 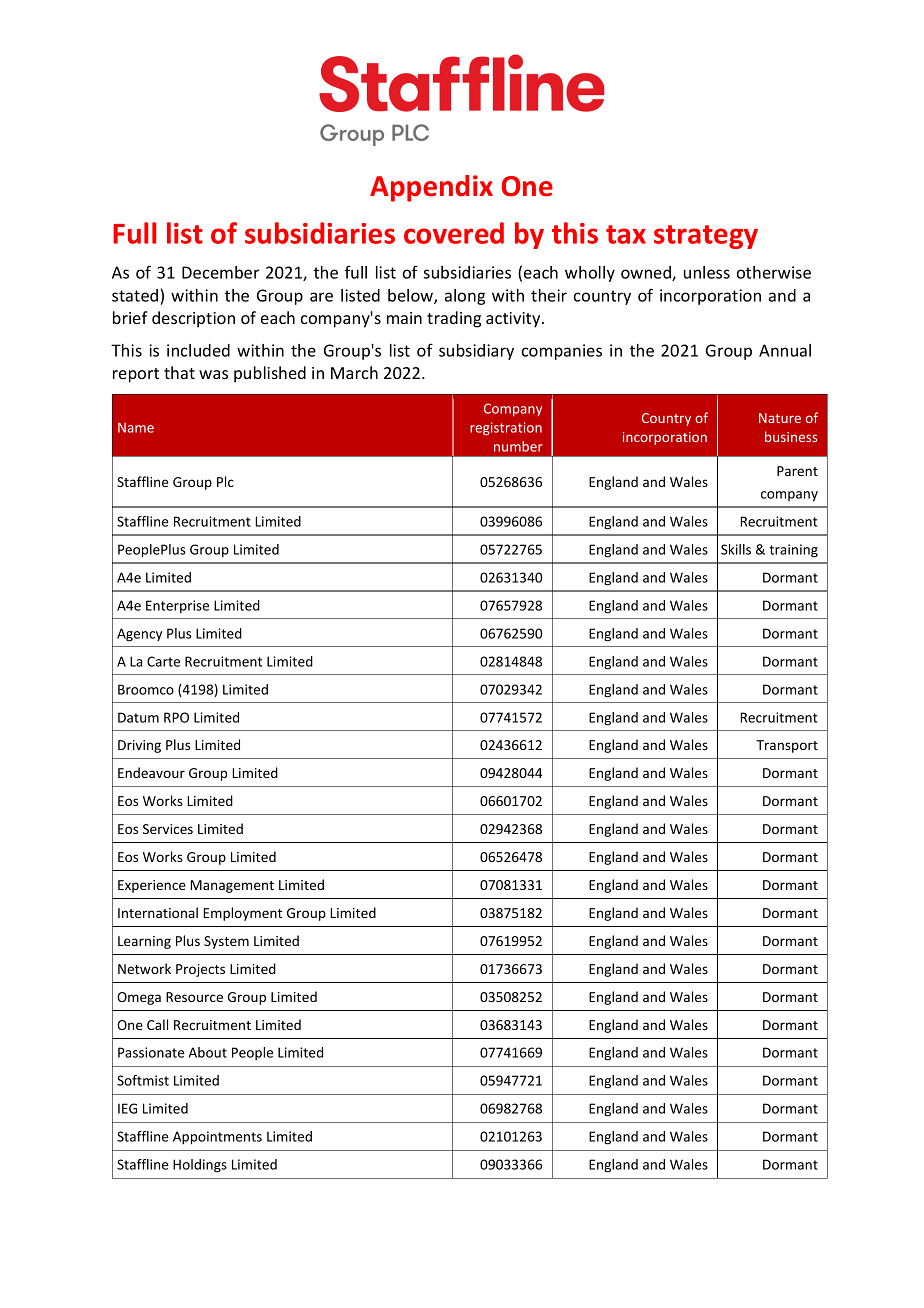 What do you see at coordinates (163, 661) in the screenshot?
I see `Carte` at bounding box center [163, 661].
